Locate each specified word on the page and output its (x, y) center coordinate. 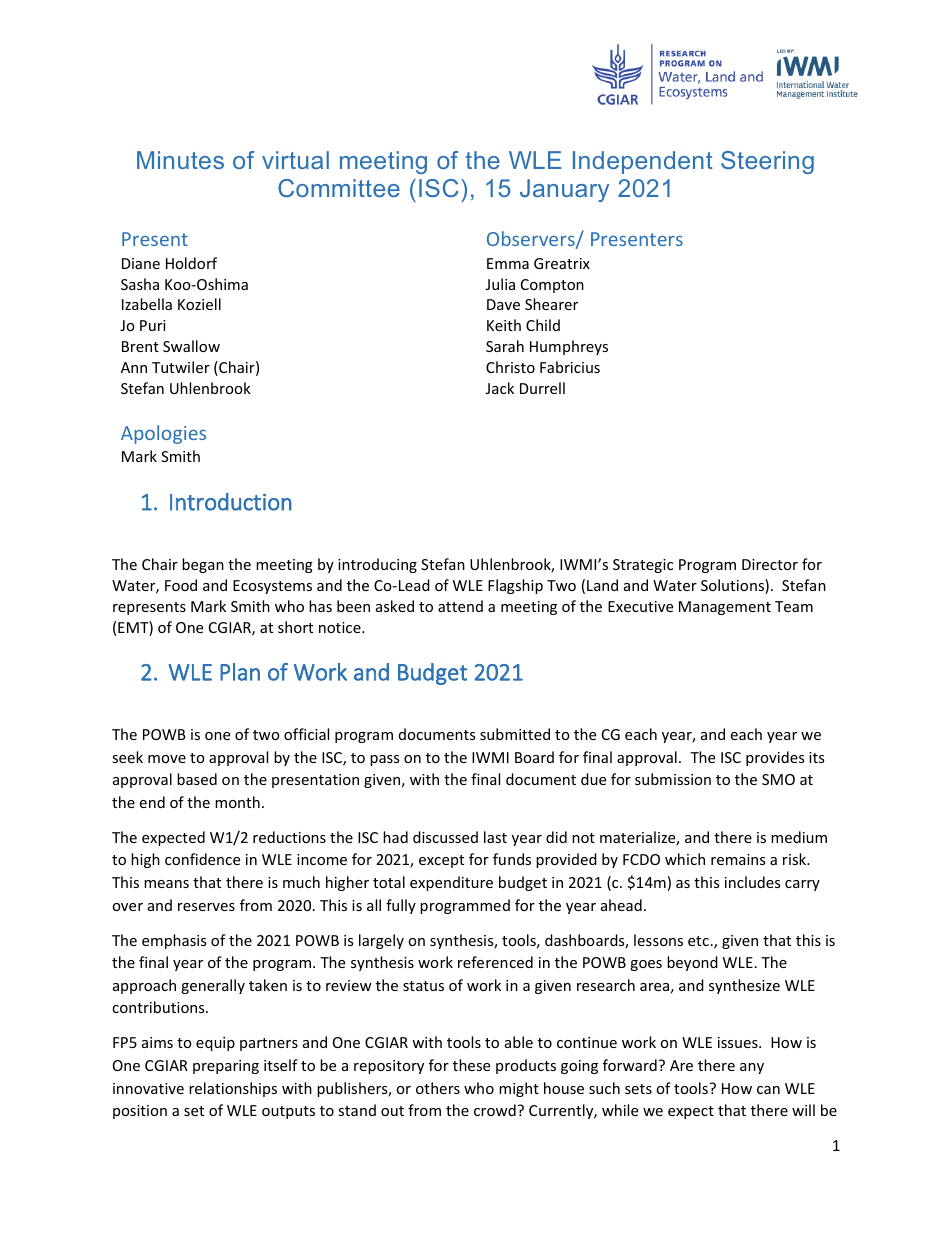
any (752, 1068)
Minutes (180, 160)
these (471, 1065)
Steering (767, 162)
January (564, 190)
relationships (233, 1089)
